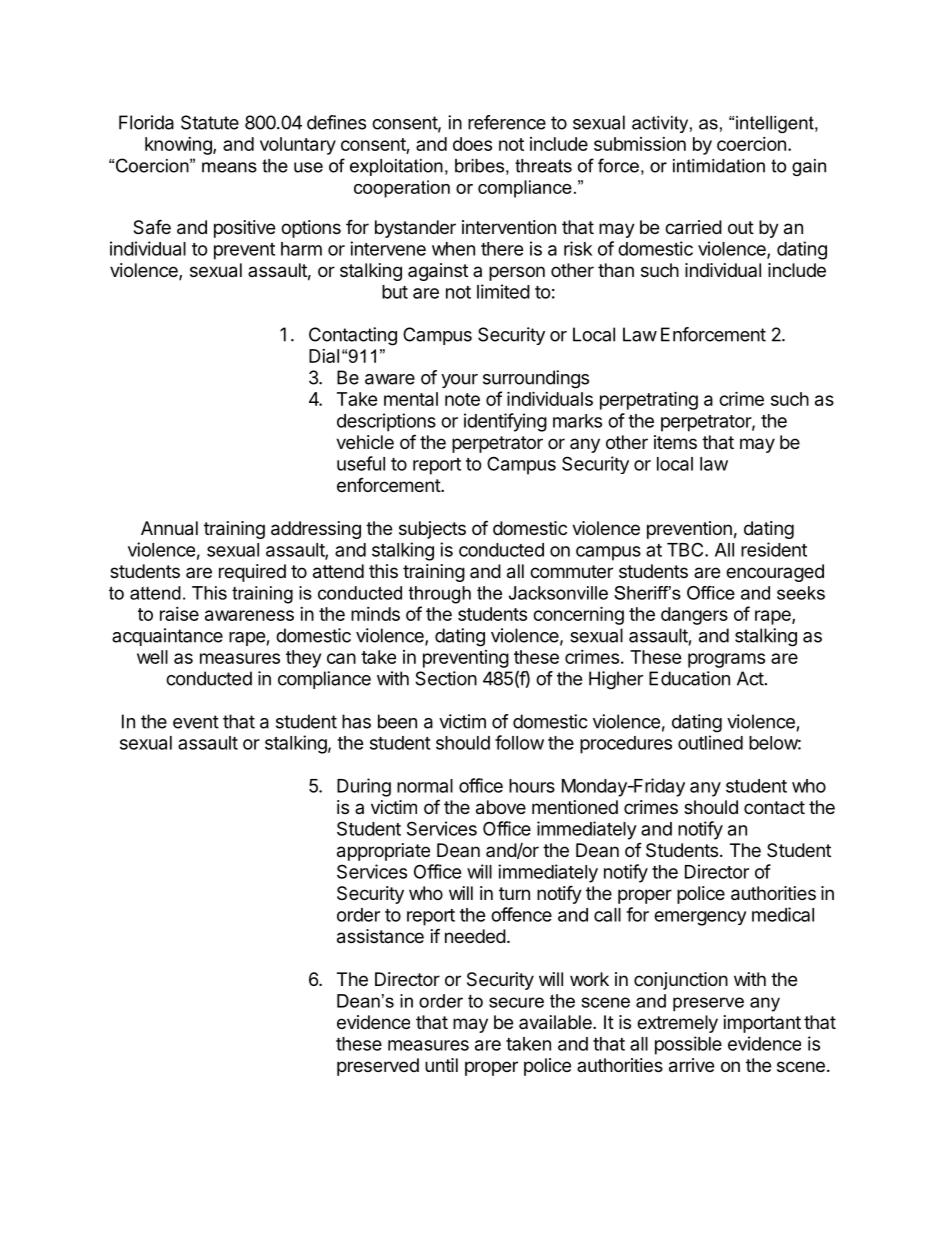 The width and height of the image is (952, 1233). What do you see at coordinates (719, 166) in the image?
I see `intimidation` at bounding box center [719, 166].
